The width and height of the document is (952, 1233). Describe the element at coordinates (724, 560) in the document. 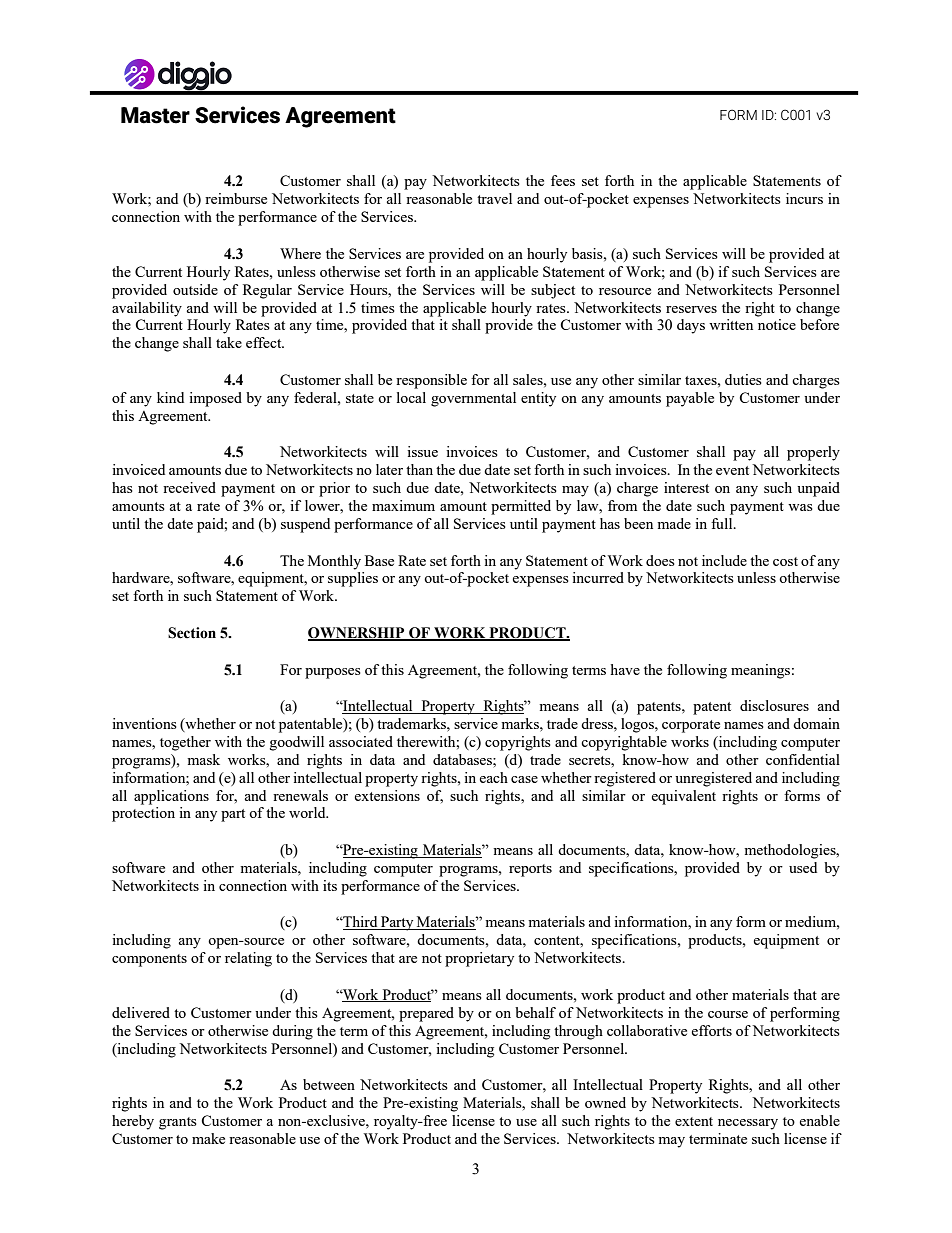

I see `include` at that location.
